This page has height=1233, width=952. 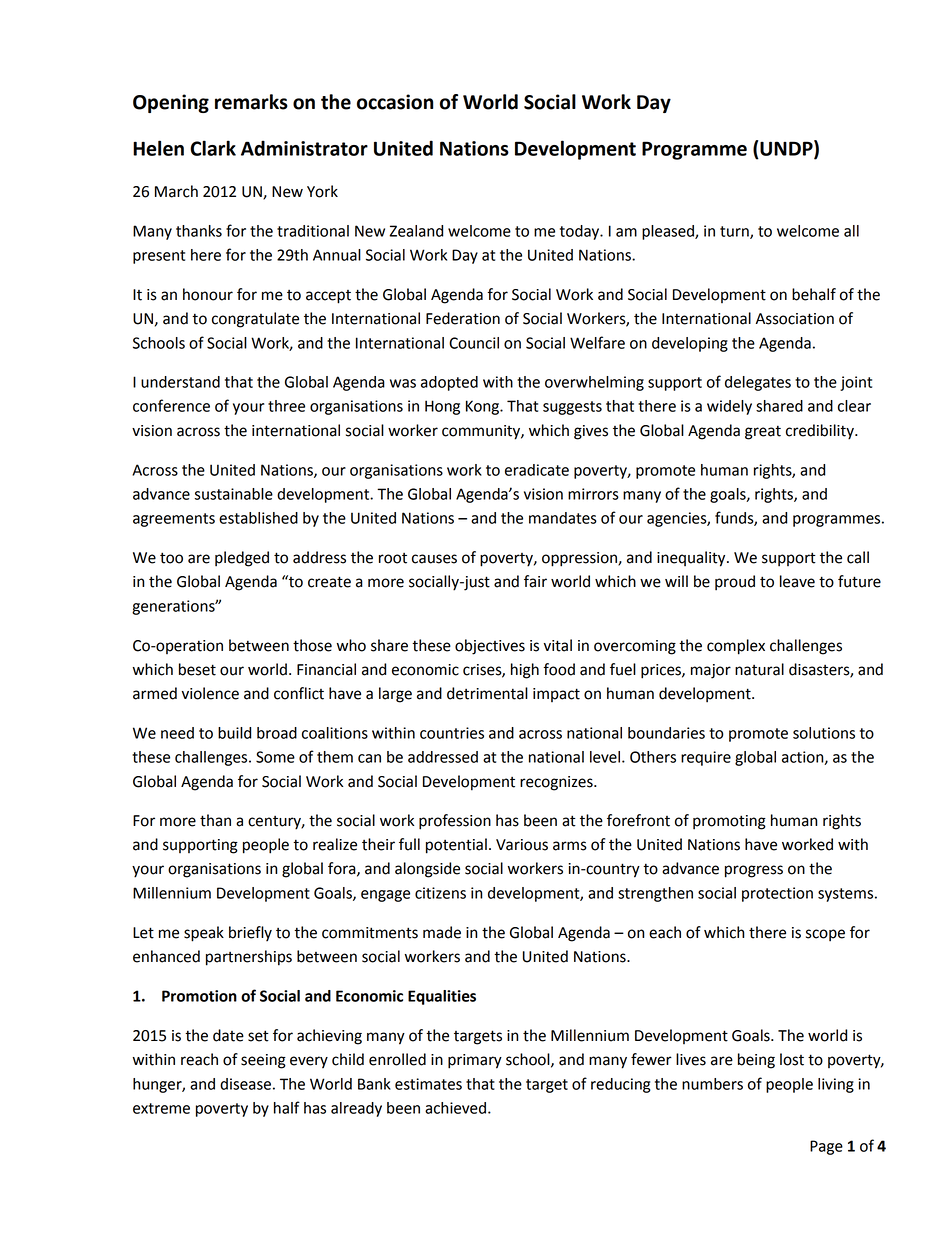 I want to click on great, so click(x=763, y=432).
